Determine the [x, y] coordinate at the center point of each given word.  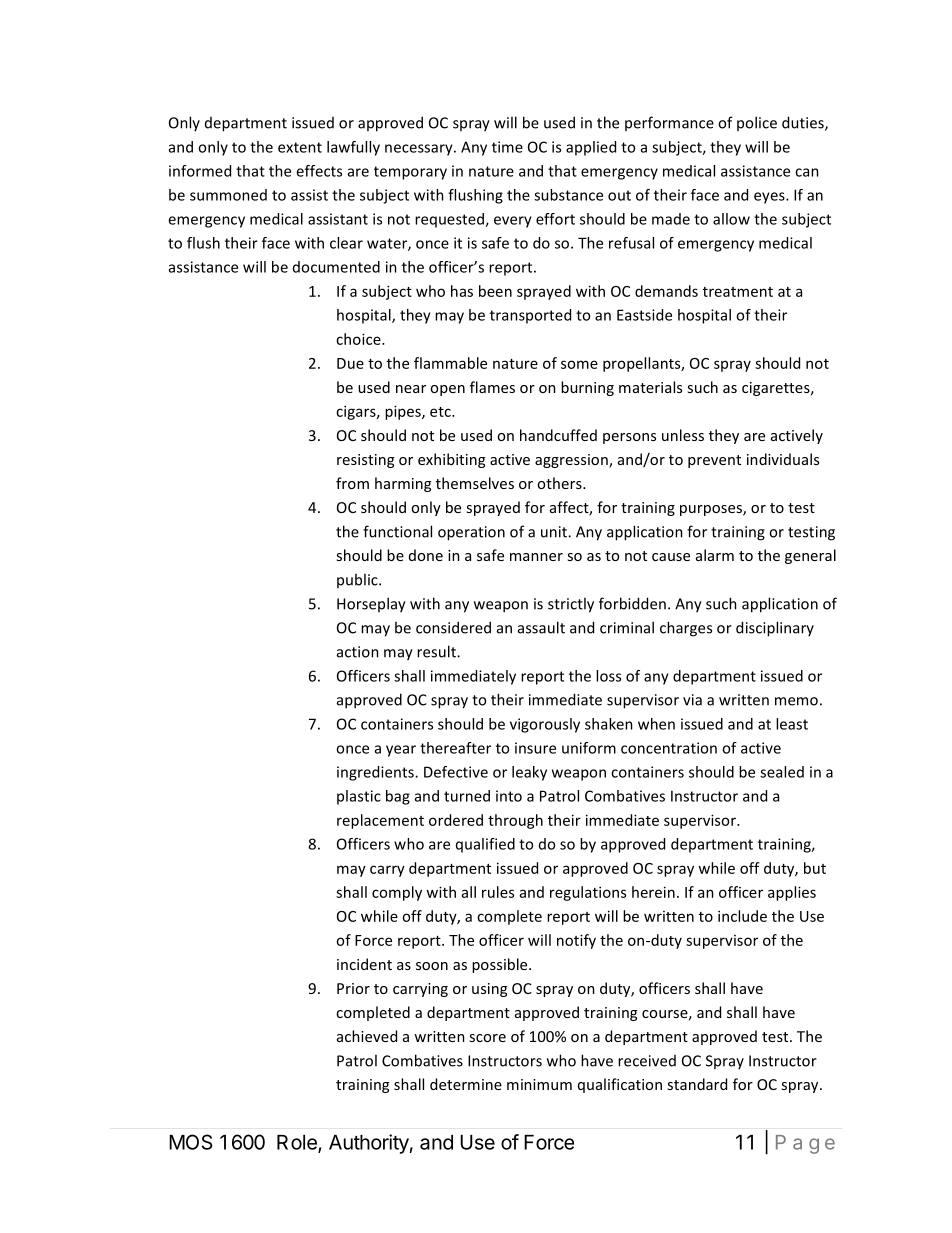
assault [541, 627]
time [507, 147]
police [757, 123]
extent [300, 147]
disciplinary [775, 629]
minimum [539, 1084]
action [358, 652]
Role [298, 1143]
